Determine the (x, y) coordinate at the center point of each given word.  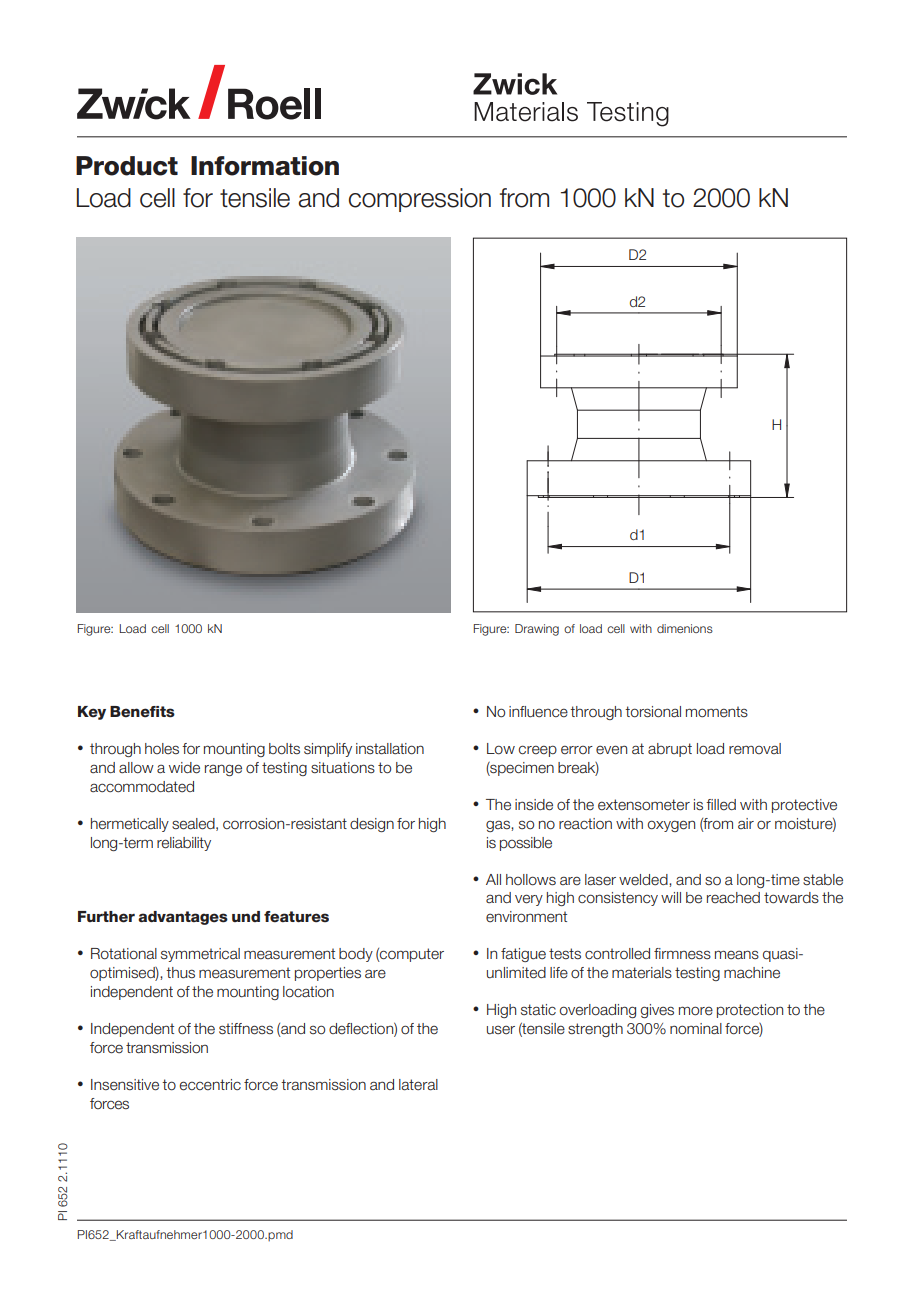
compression (420, 200)
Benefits (142, 712)
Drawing (537, 630)
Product (127, 166)
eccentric (210, 1085)
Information (265, 166)
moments (717, 712)
